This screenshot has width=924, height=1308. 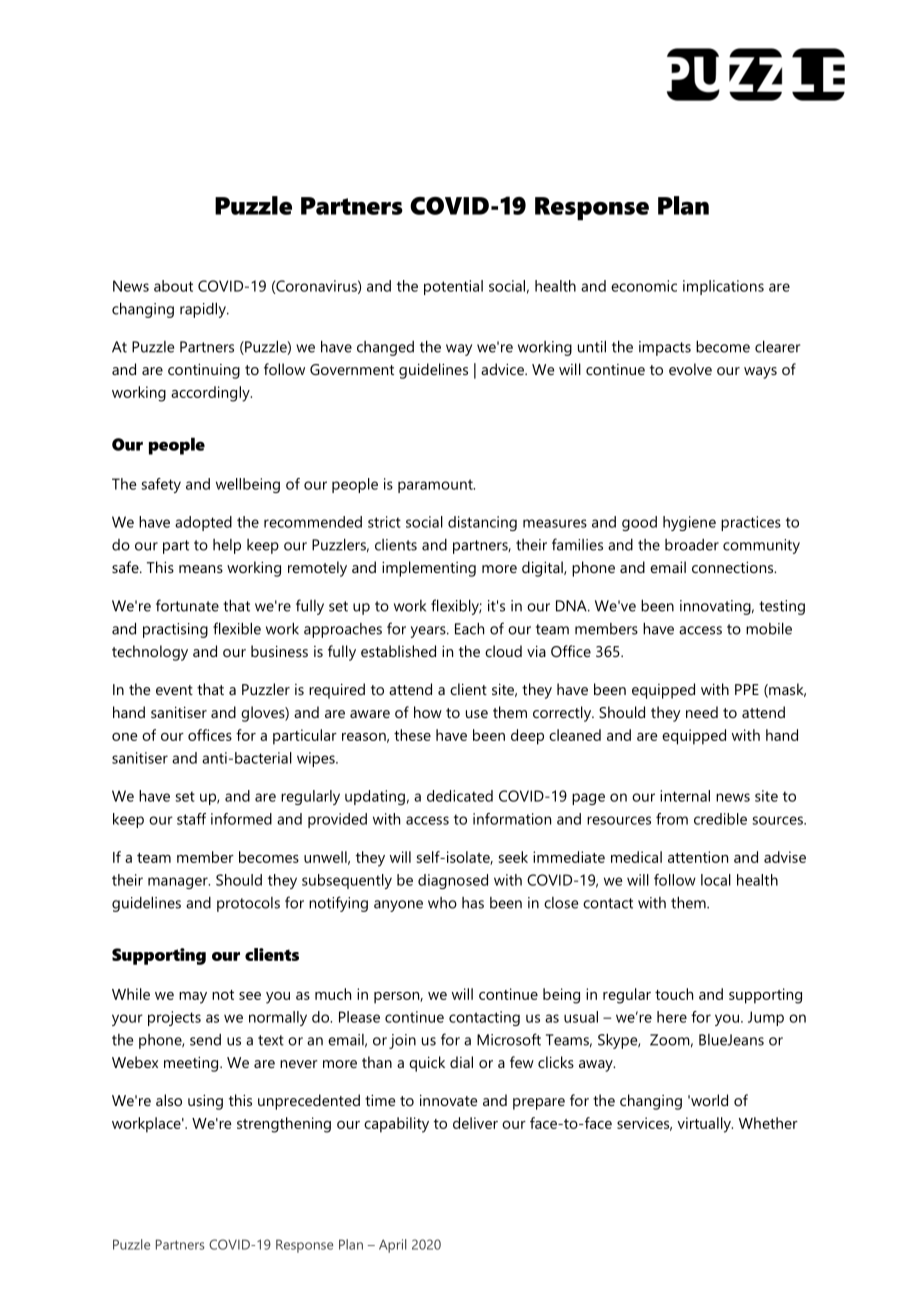 What do you see at coordinates (453, 287) in the screenshot?
I see `potential` at bounding box center [453, 287].
